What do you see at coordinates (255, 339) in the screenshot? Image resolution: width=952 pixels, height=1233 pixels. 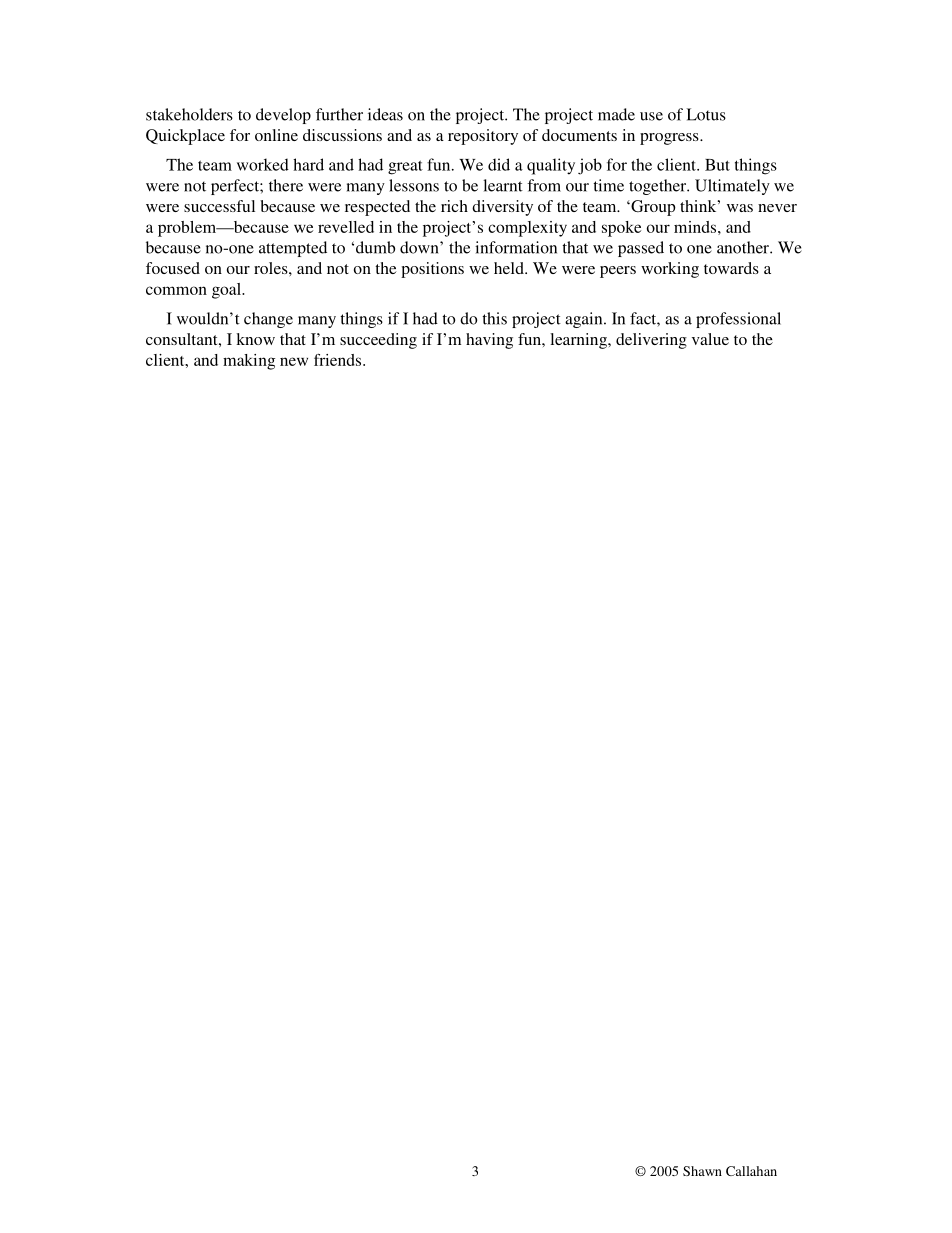 I see `know` at bounding box center [255, 339].
